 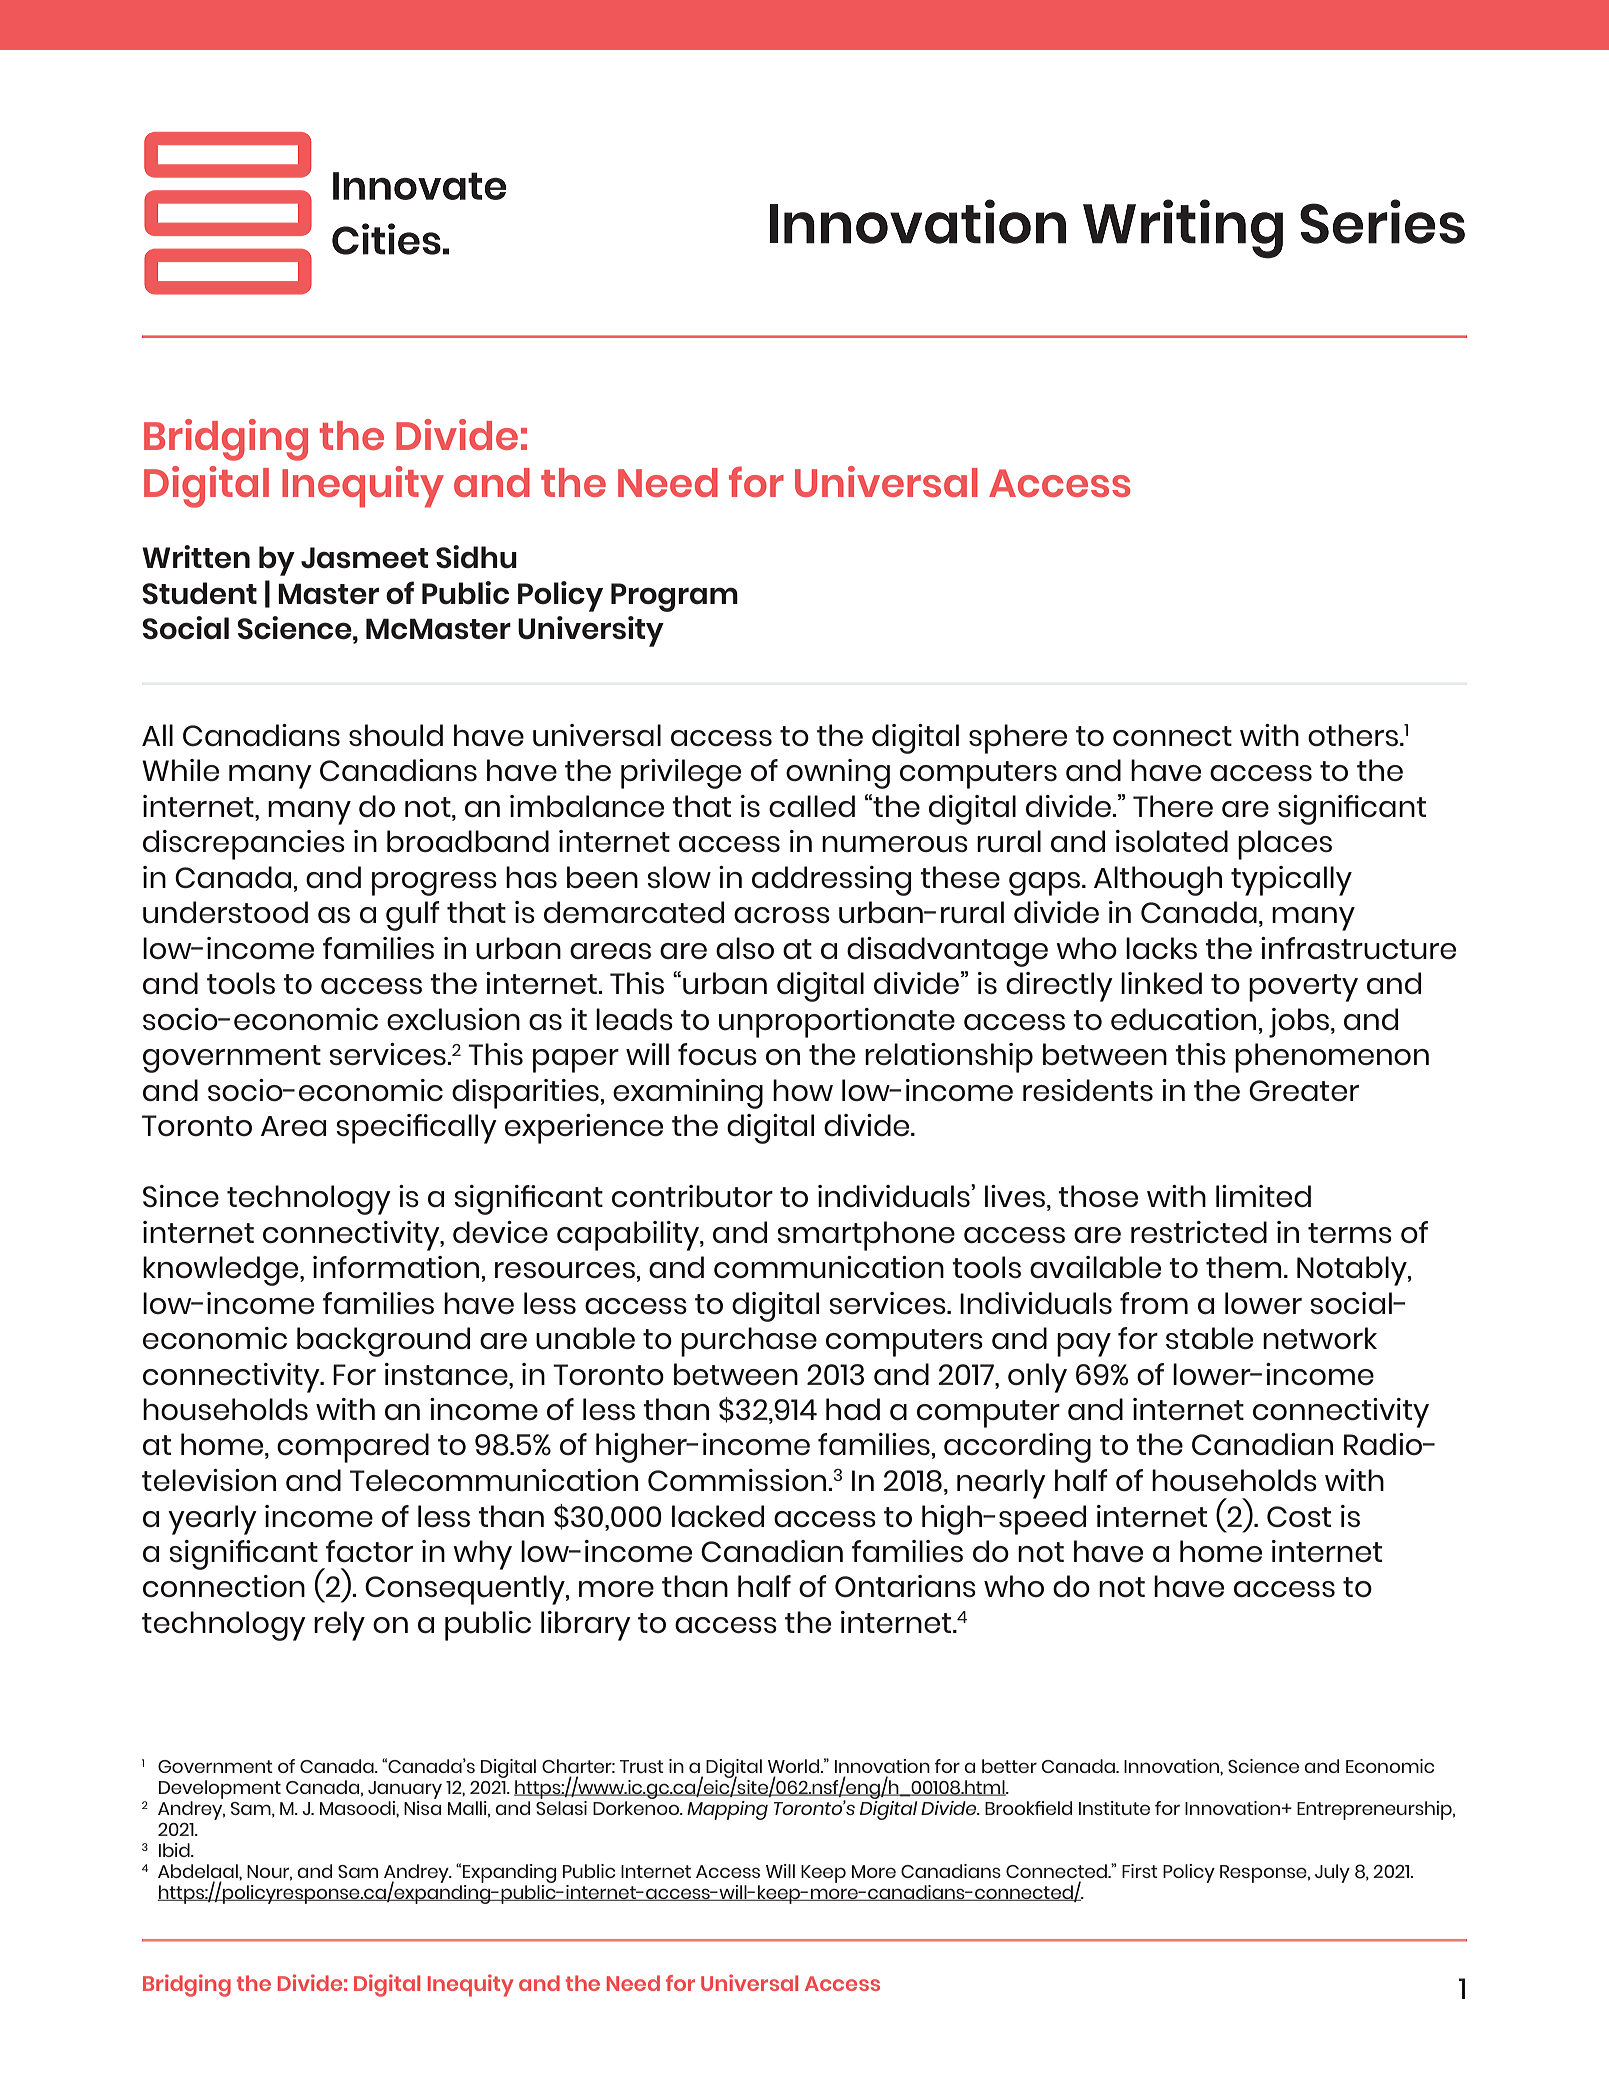 I want to click on Mapping, so click(x=727, y=1810).
